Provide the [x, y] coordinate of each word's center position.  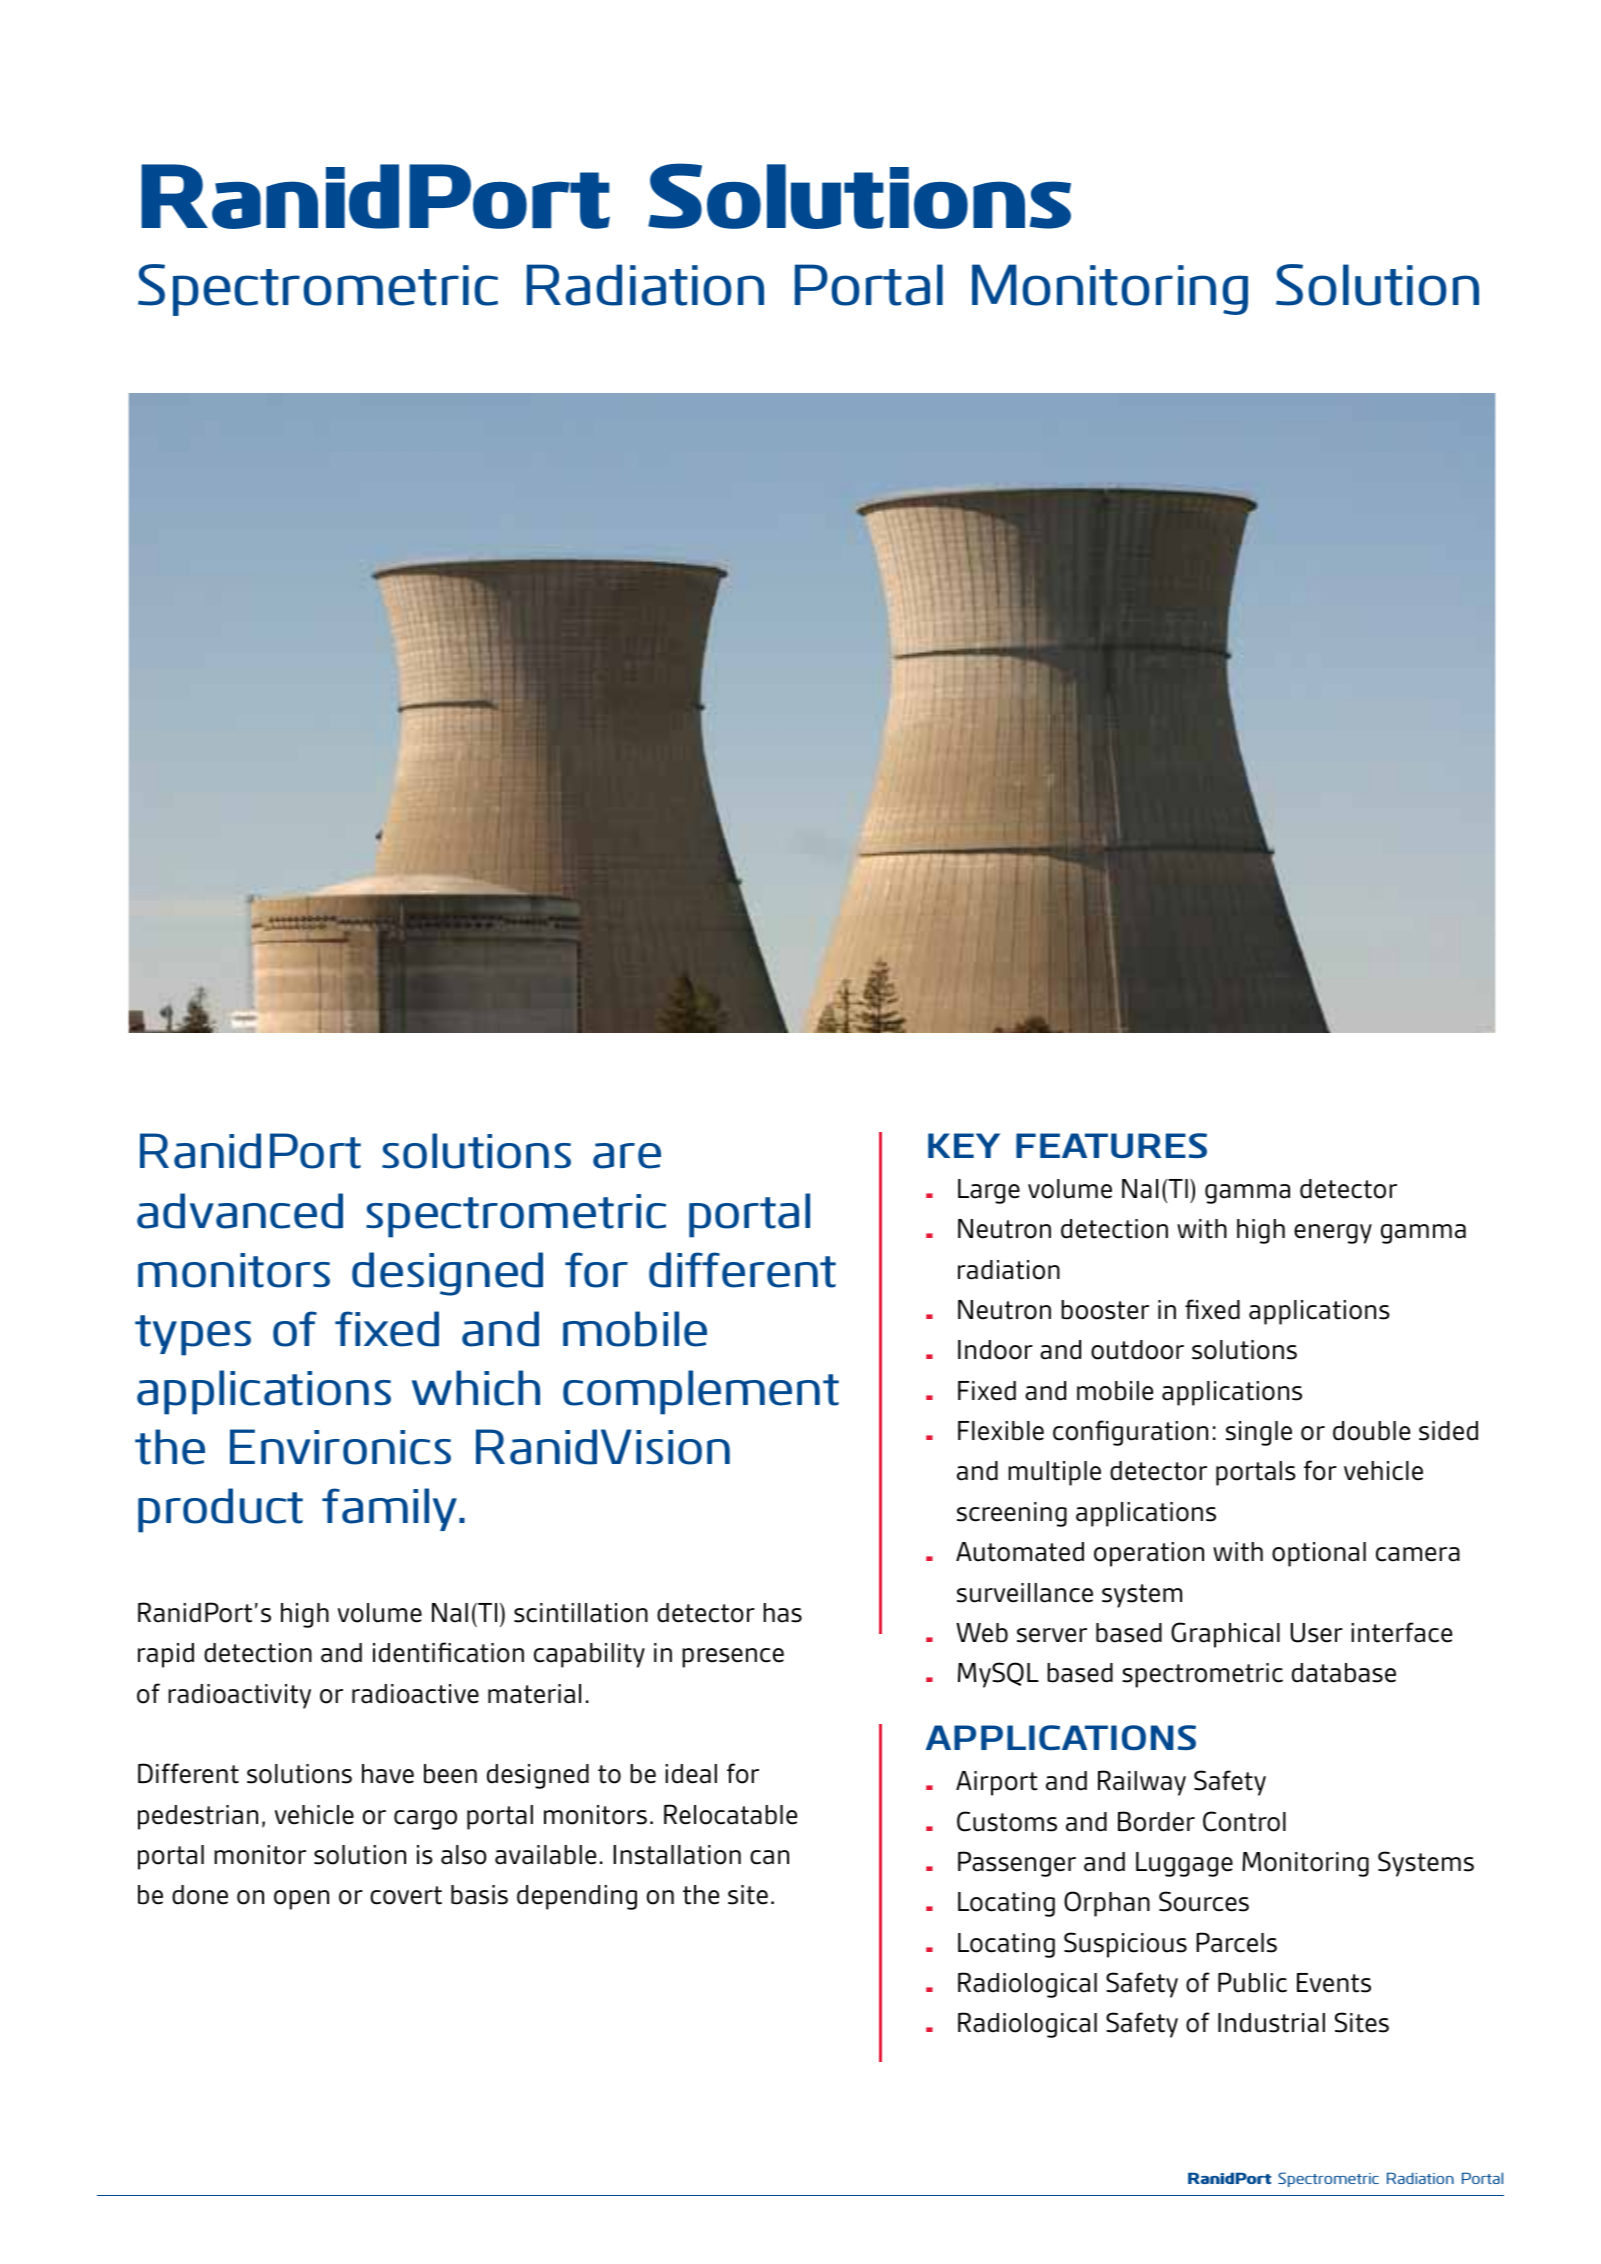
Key [964, 1145]
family [391, 1509]
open [301, 1900]
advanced [240, 1211]
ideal [691, 1774]
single [1259, 1433]
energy [1333, 1234]
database [1344, 1673]
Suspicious [1125, 1945]
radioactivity [239, 1696]
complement [701, 1392]
